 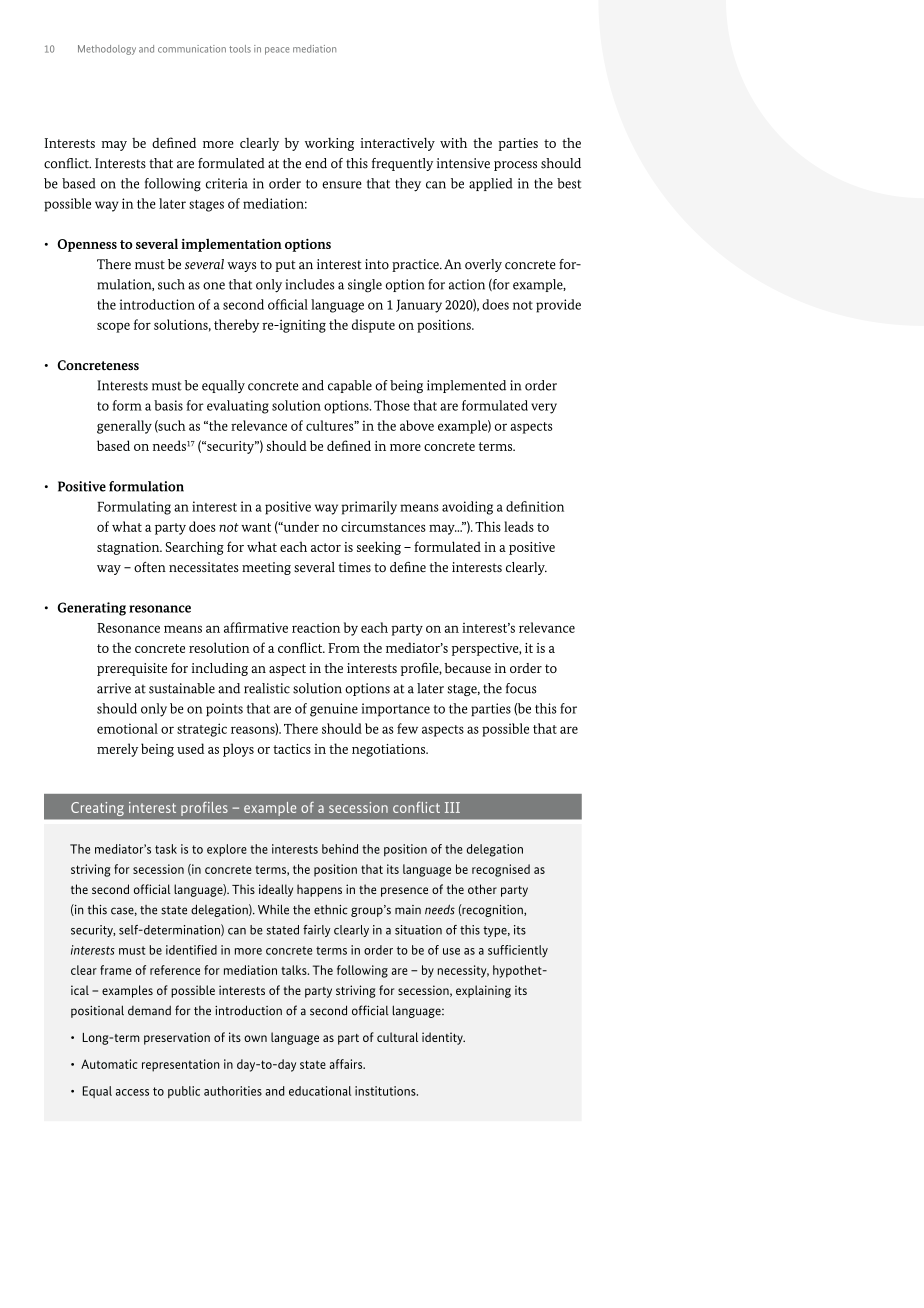 What do you see at coordinates (277, 51) in the screenshot?
I see `peace` at bounding box center [277, 51].
